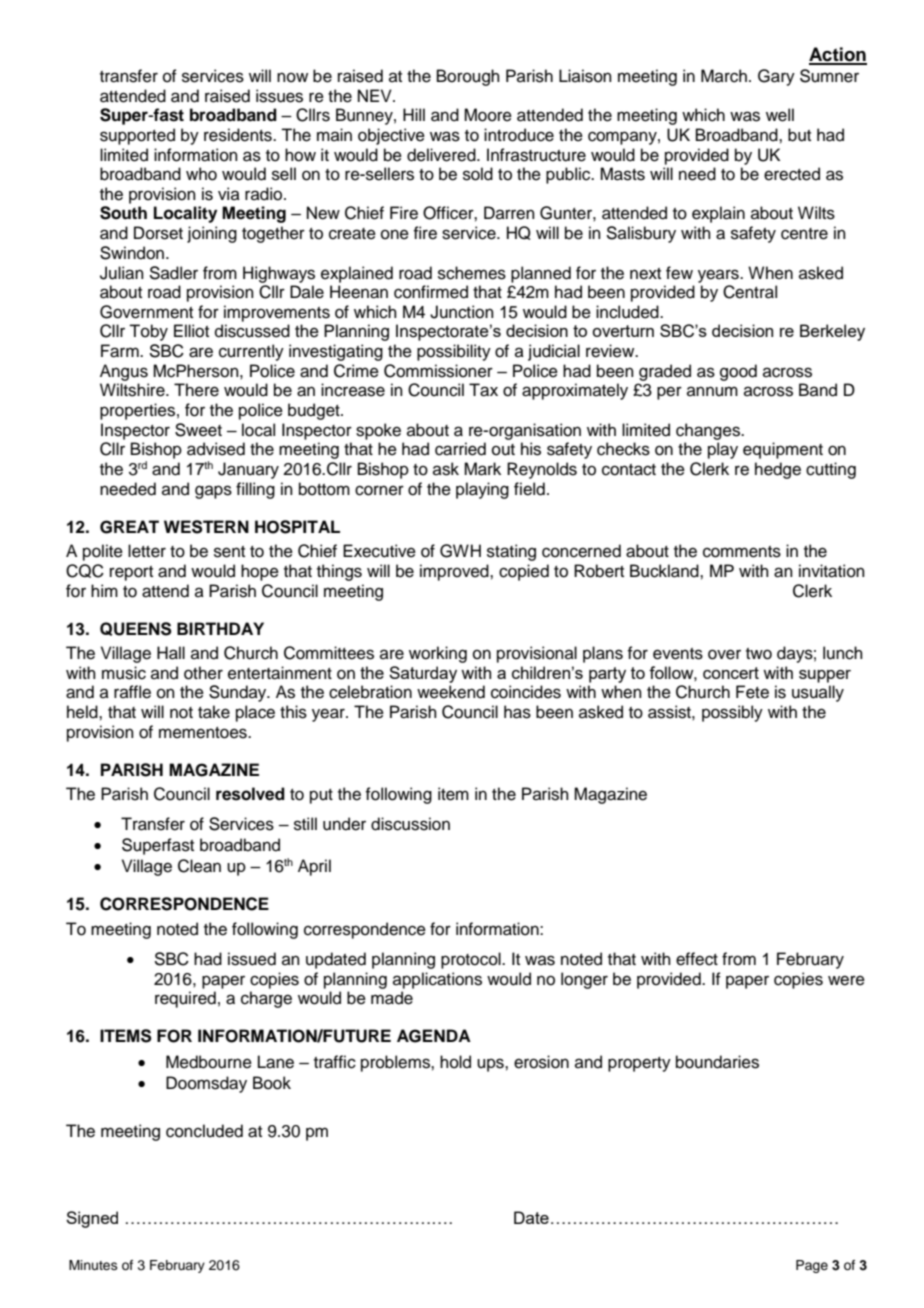  I want to click on ups, so click(491, 1065).
